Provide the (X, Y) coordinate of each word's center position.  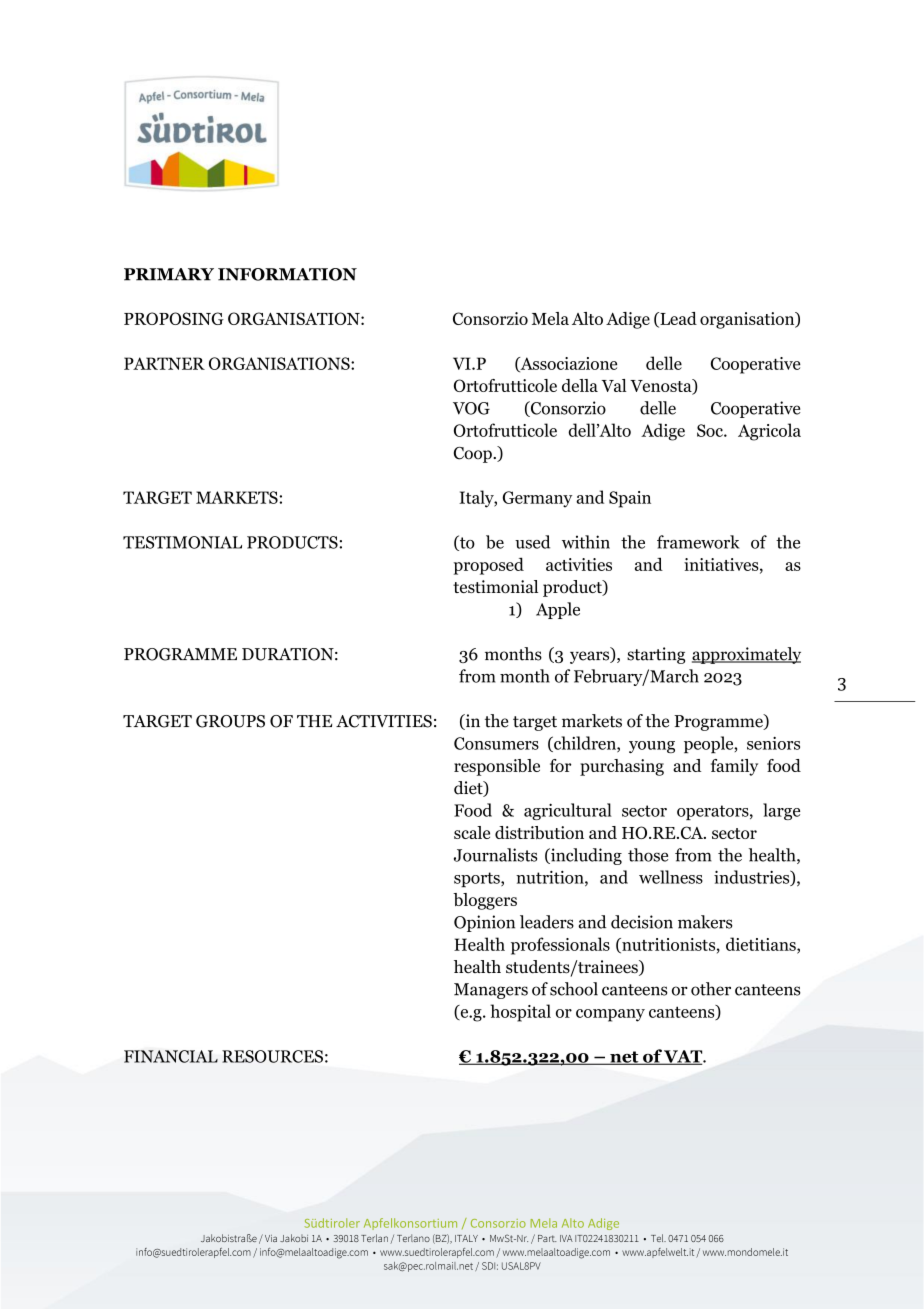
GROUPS (230, 721)
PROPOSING (174, 318)
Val (614, 385)
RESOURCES (272, 1056)
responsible (497, 767)
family (734, 767)
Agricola (769, 432)
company (610, 1015)
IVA (566, 1238)
